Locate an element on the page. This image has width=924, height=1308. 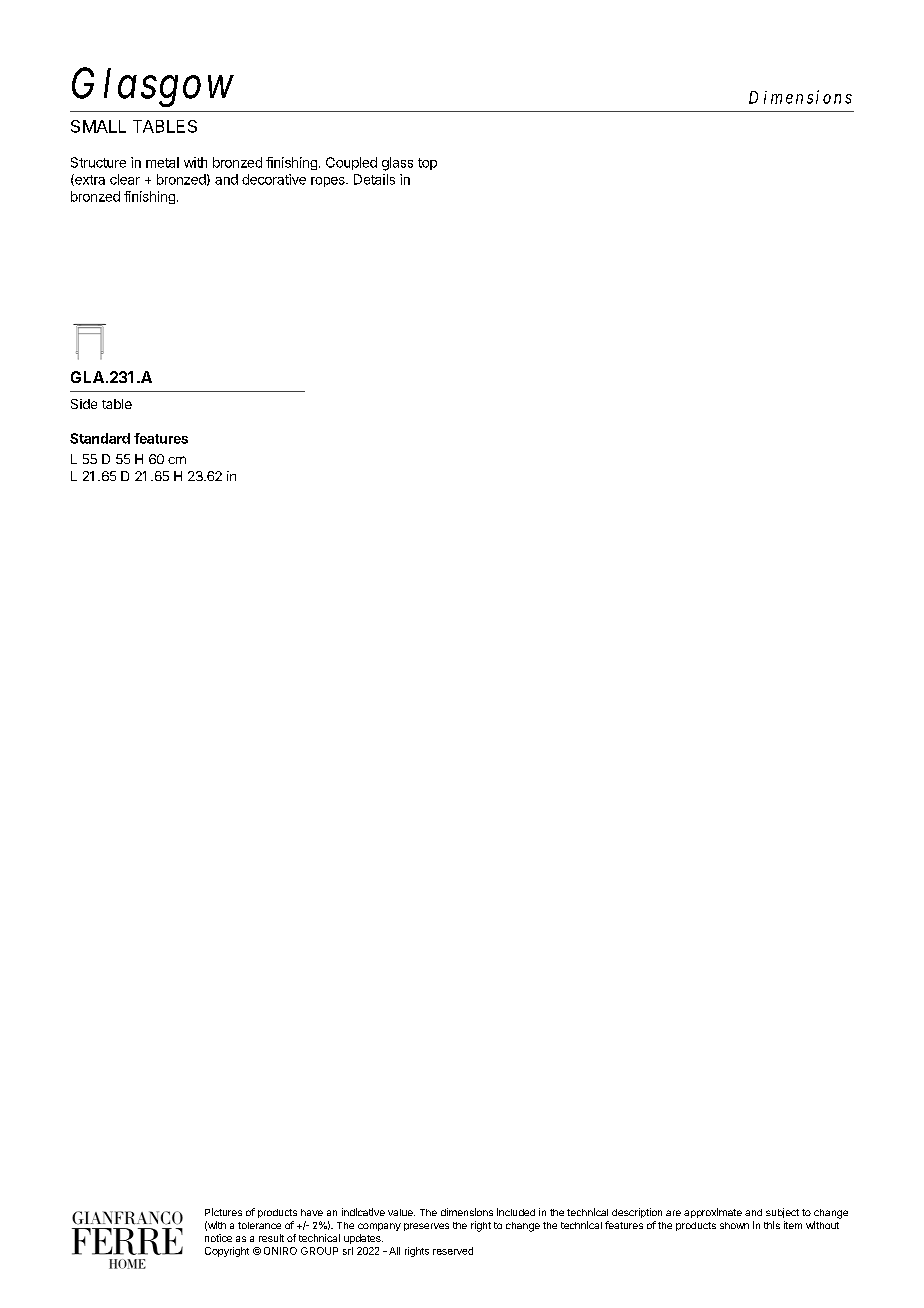
value is located at coordinates (401, 1212).
